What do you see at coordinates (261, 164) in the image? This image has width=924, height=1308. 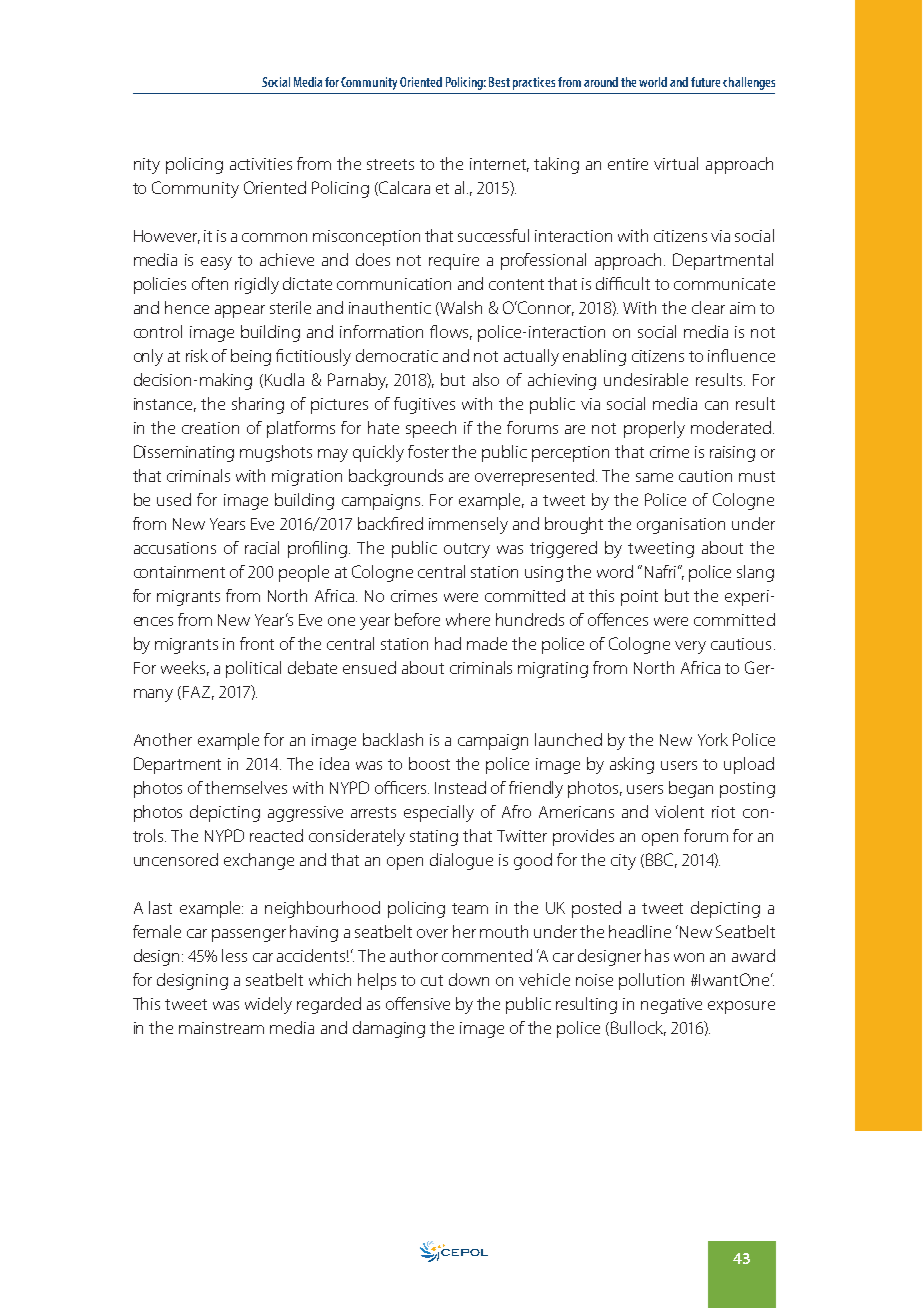 I see `activities` at bounding box center [261, 164].
